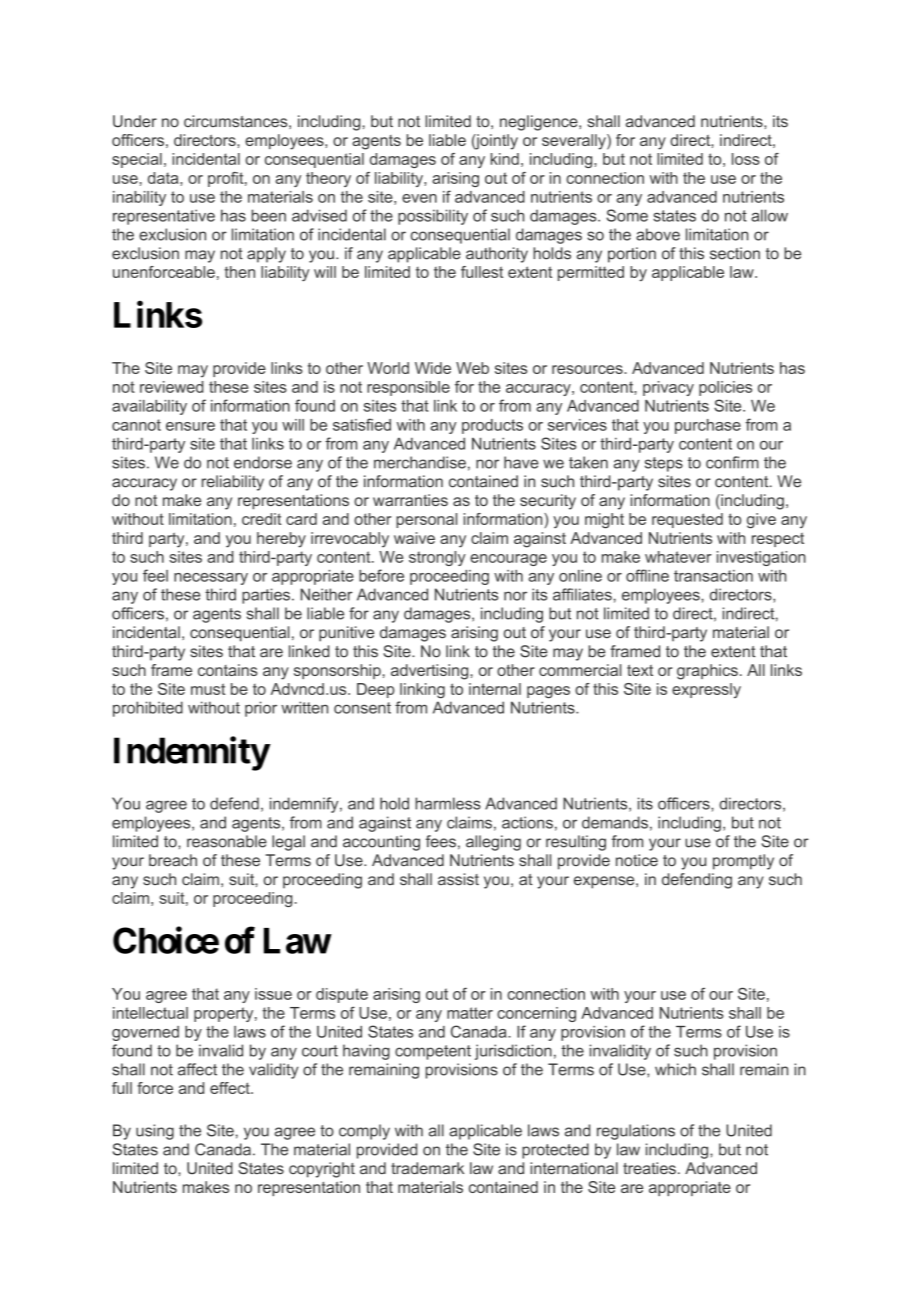 The height and width of the image is (1309, 924). I want to click on promptly, so click(743, 862).
